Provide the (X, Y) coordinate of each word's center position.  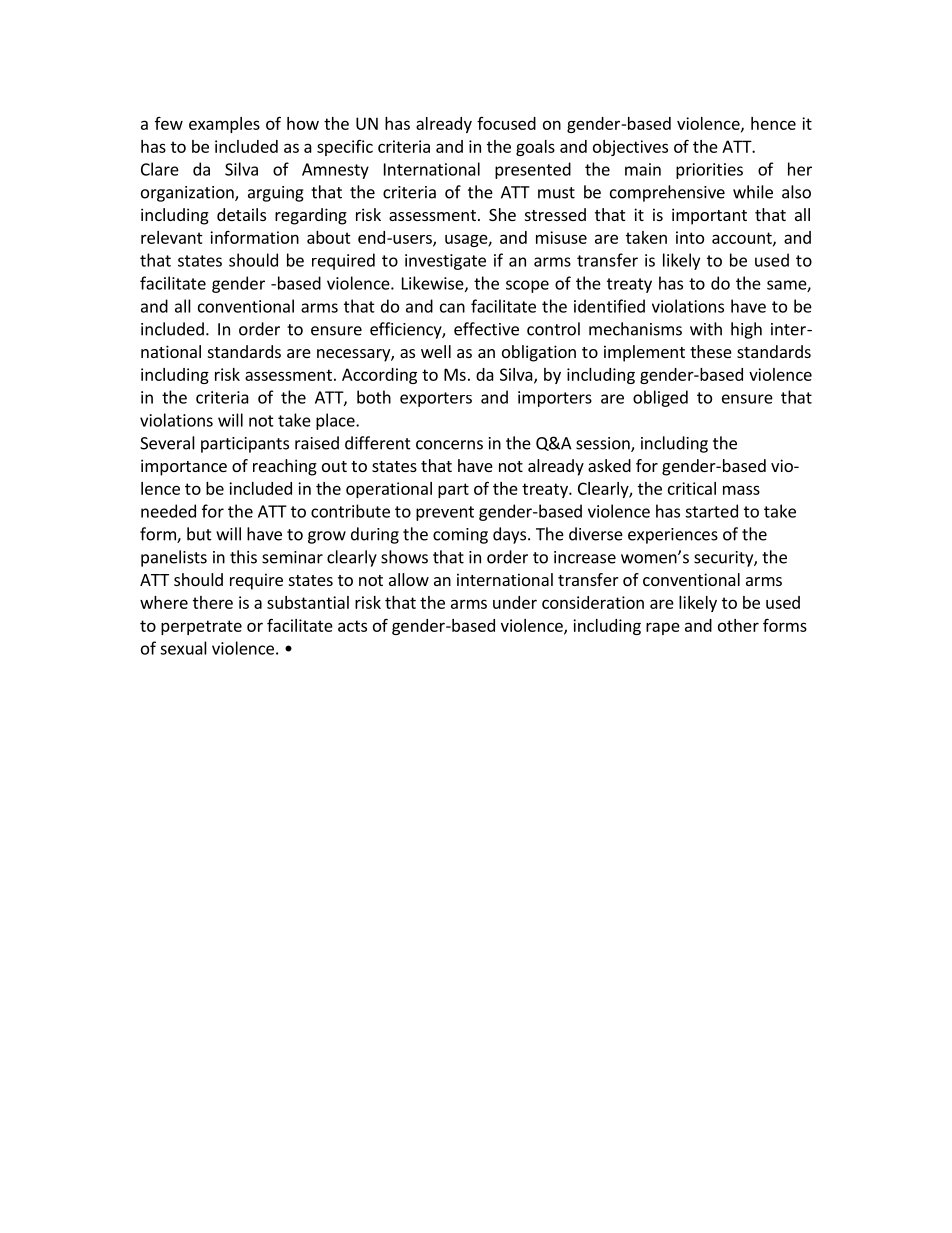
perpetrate (201, 627)
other (738, 625)
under (515, 602)
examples (224, 125)
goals (535, 148)
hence (773, 123)
